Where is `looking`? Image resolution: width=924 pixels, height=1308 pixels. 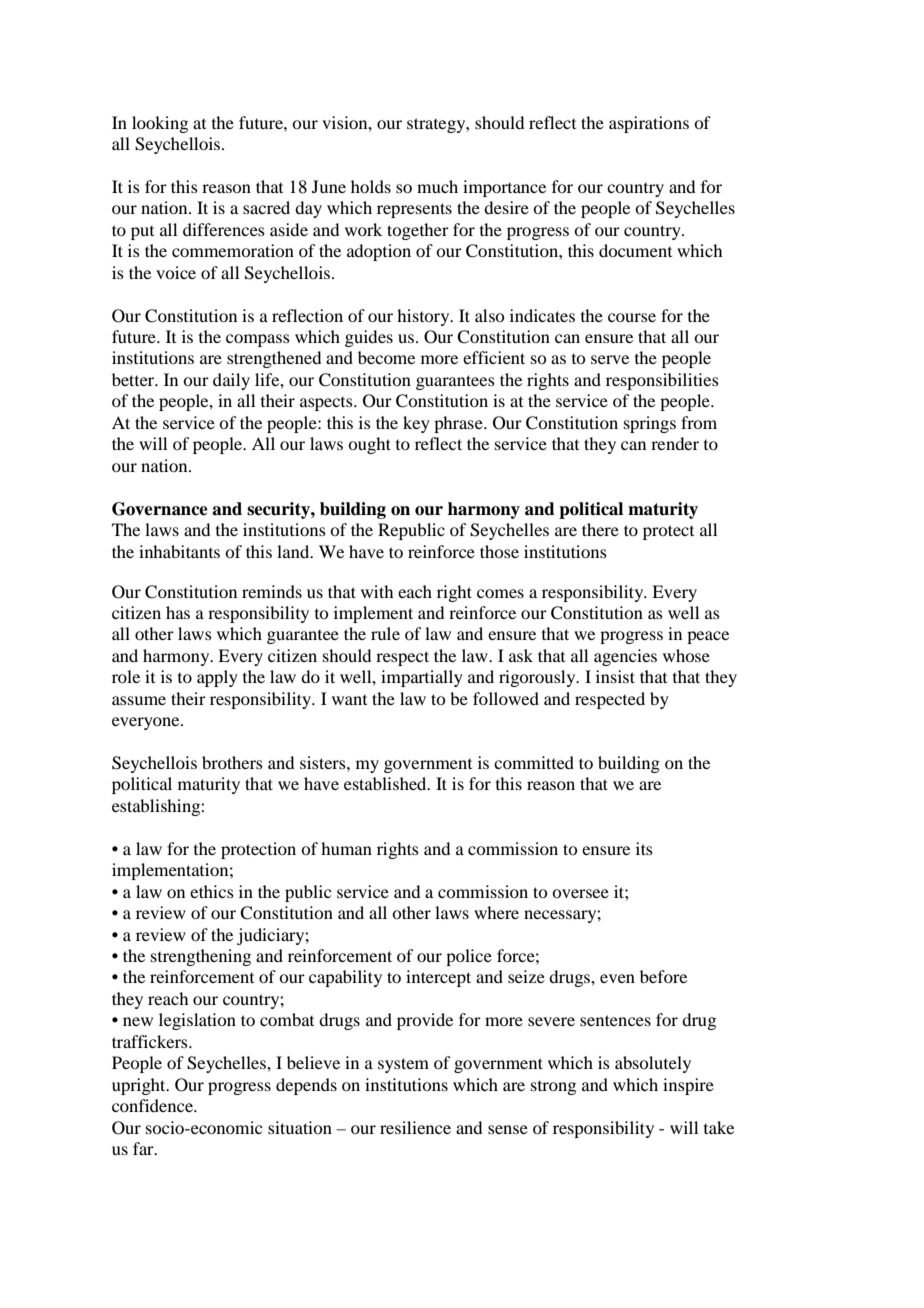 looking is located at coordinates (160, 124).
